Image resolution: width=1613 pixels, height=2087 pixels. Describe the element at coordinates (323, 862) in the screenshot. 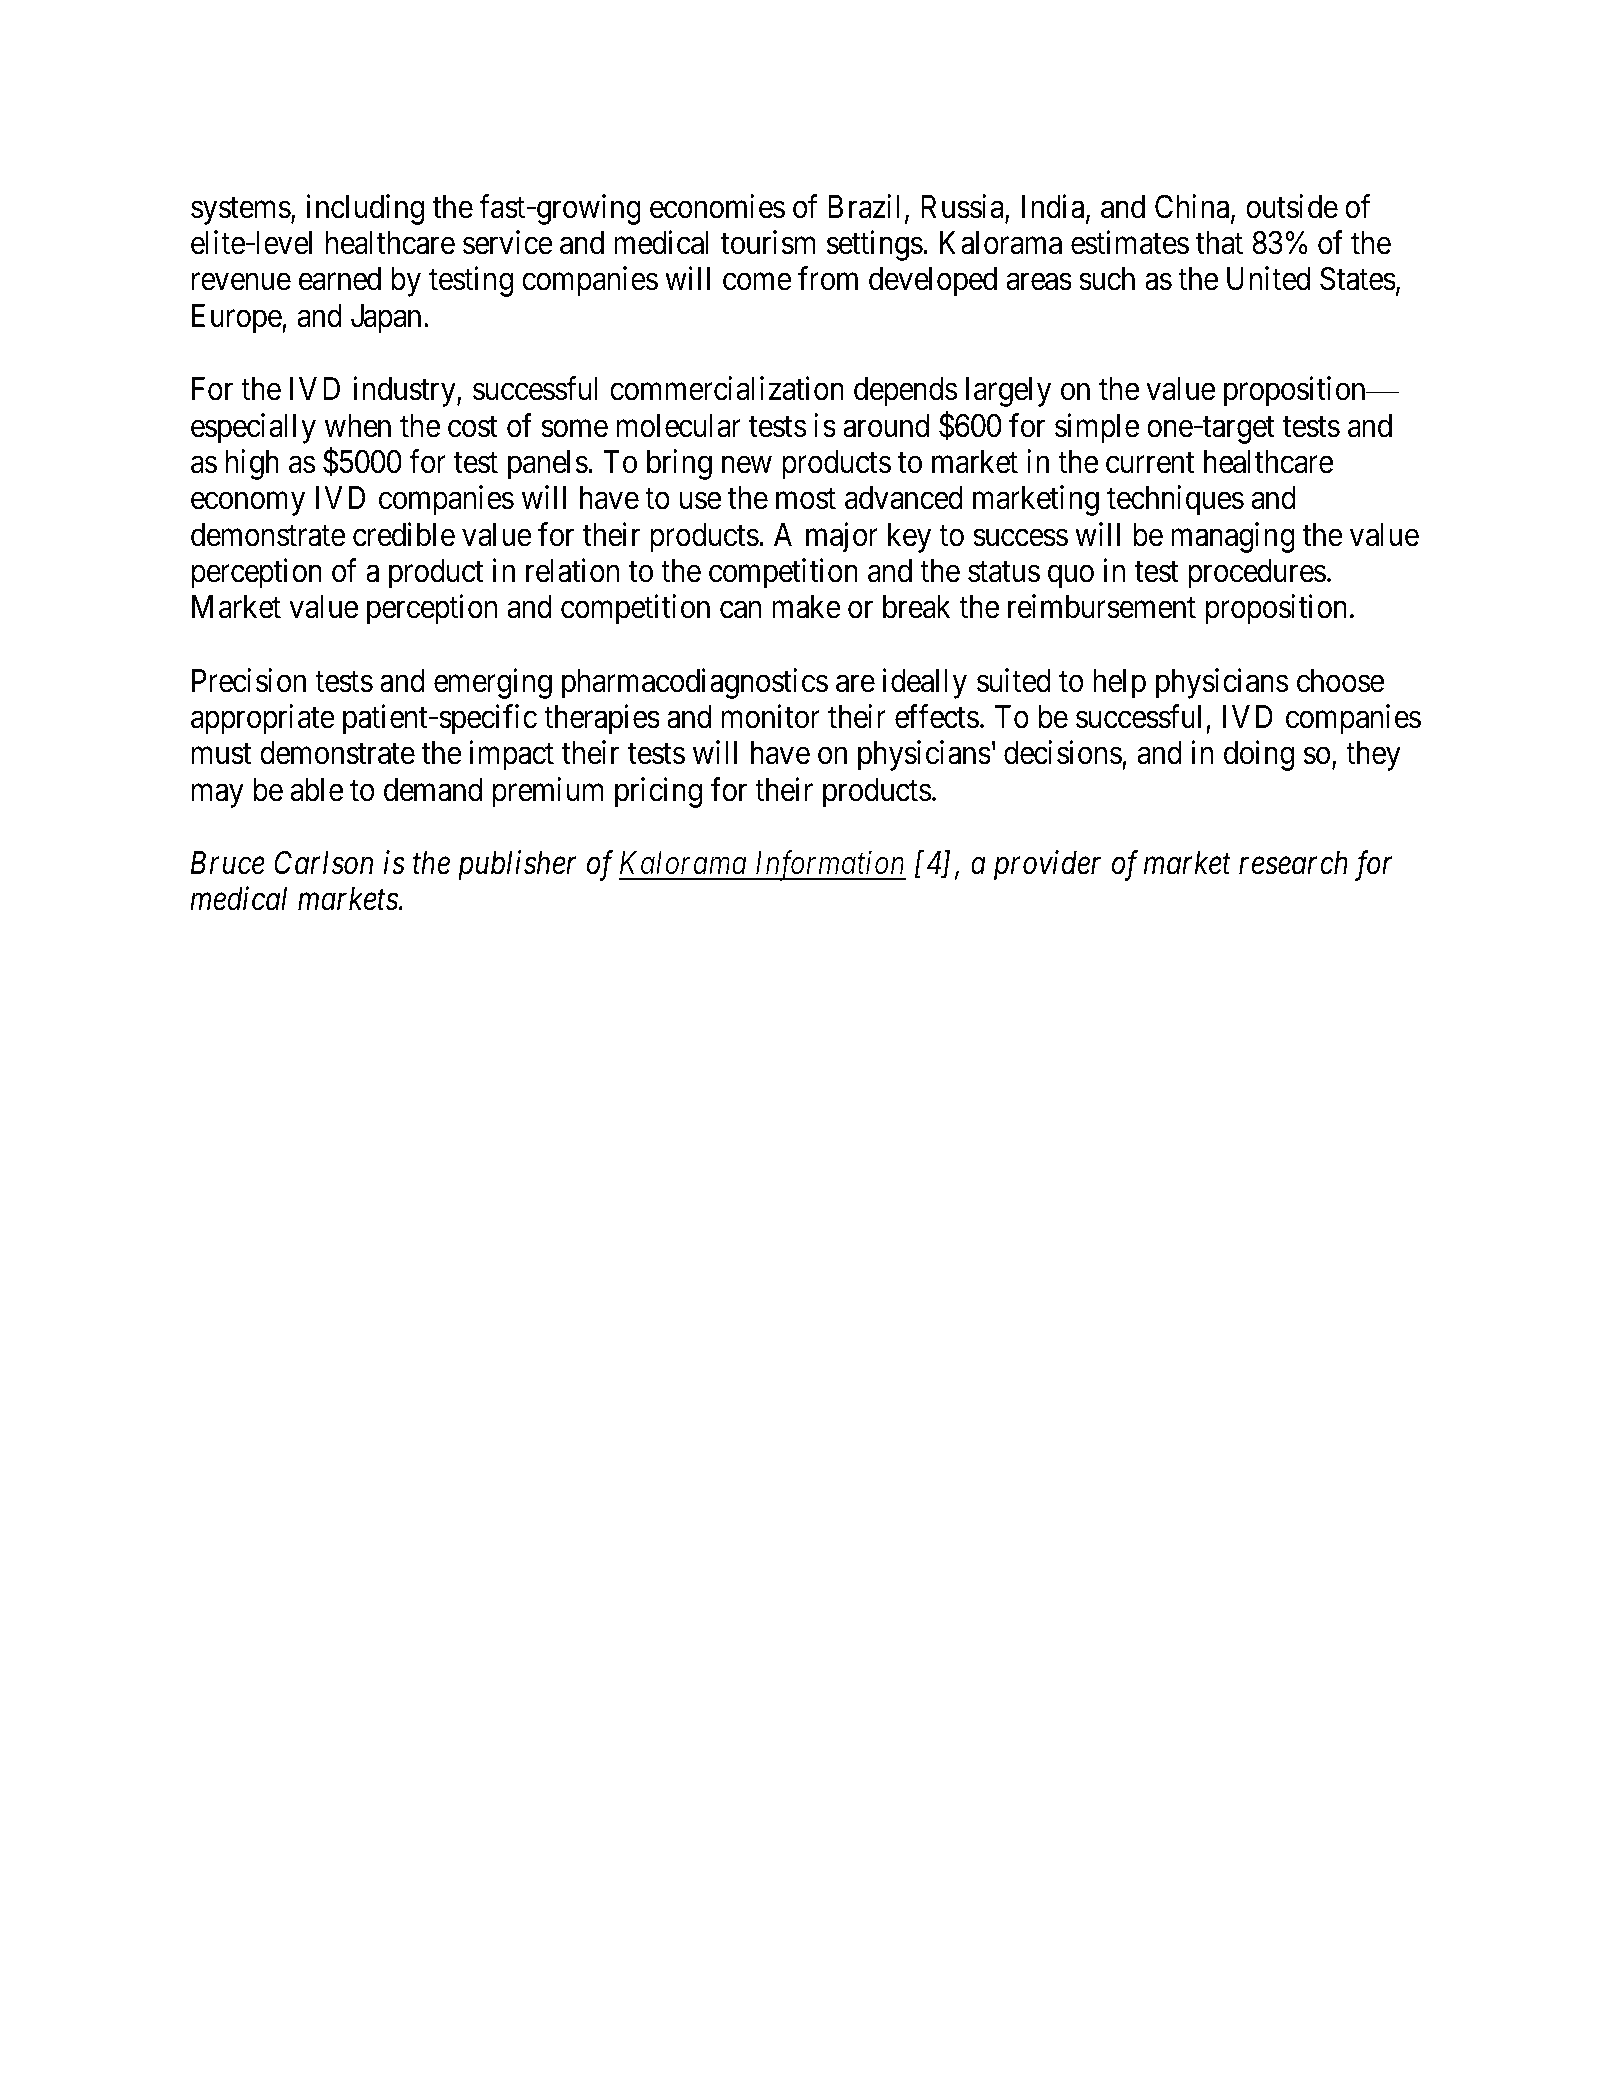

I see `Carlson` at that location.
